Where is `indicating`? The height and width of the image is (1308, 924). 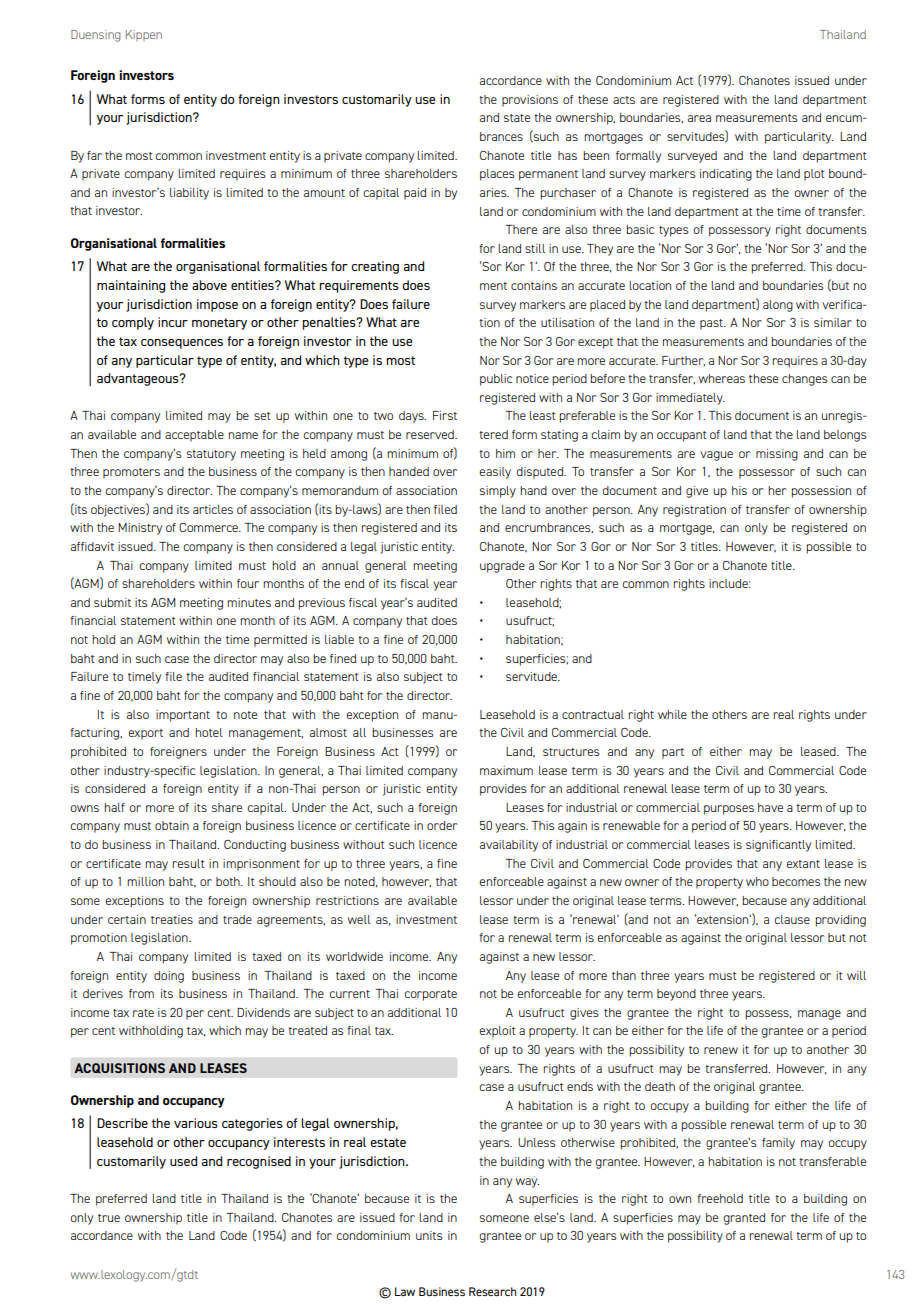 indicating is located at coordinates (726, 175).
